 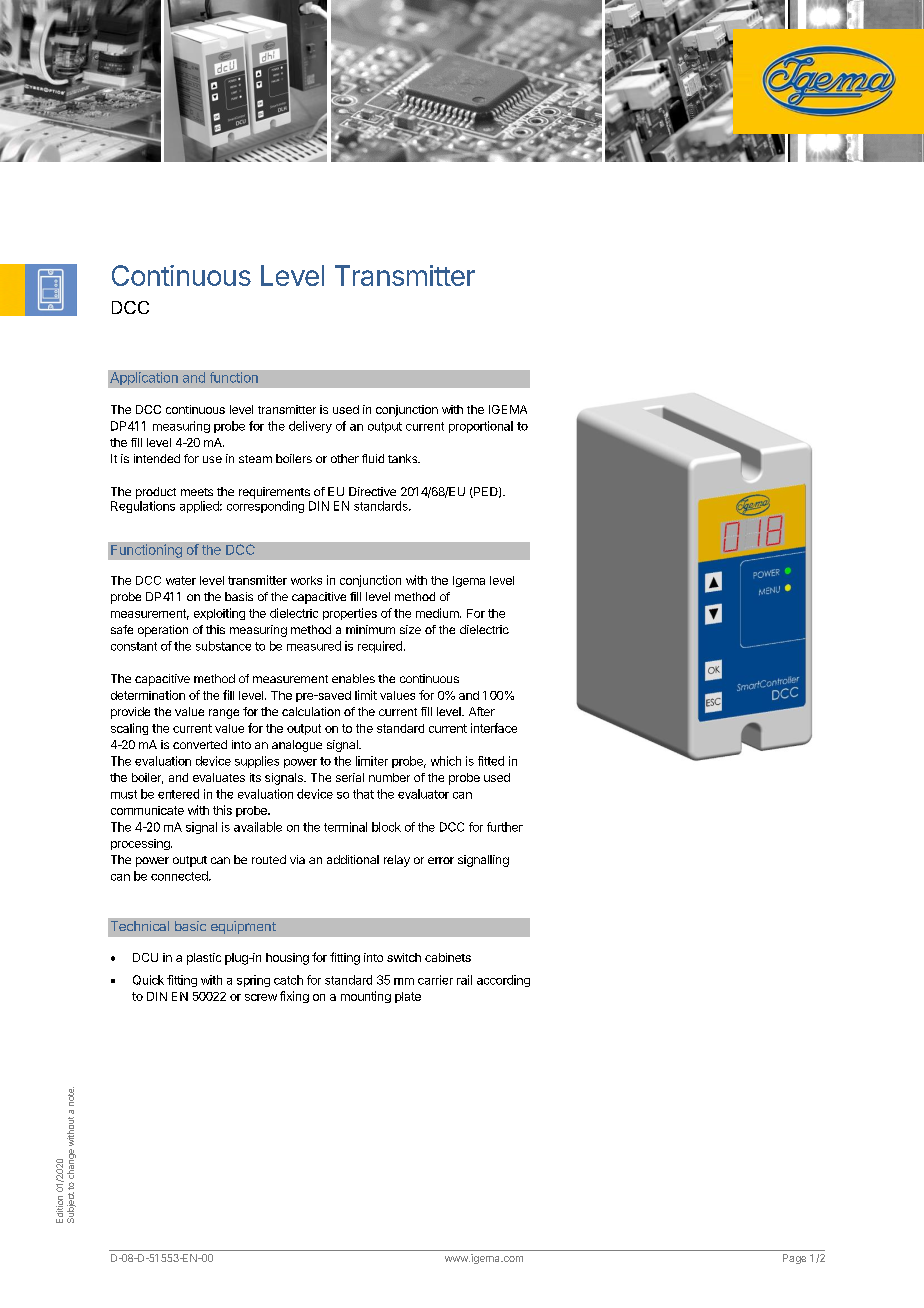 I want to click on tanks, so click(x=404, y=458).
